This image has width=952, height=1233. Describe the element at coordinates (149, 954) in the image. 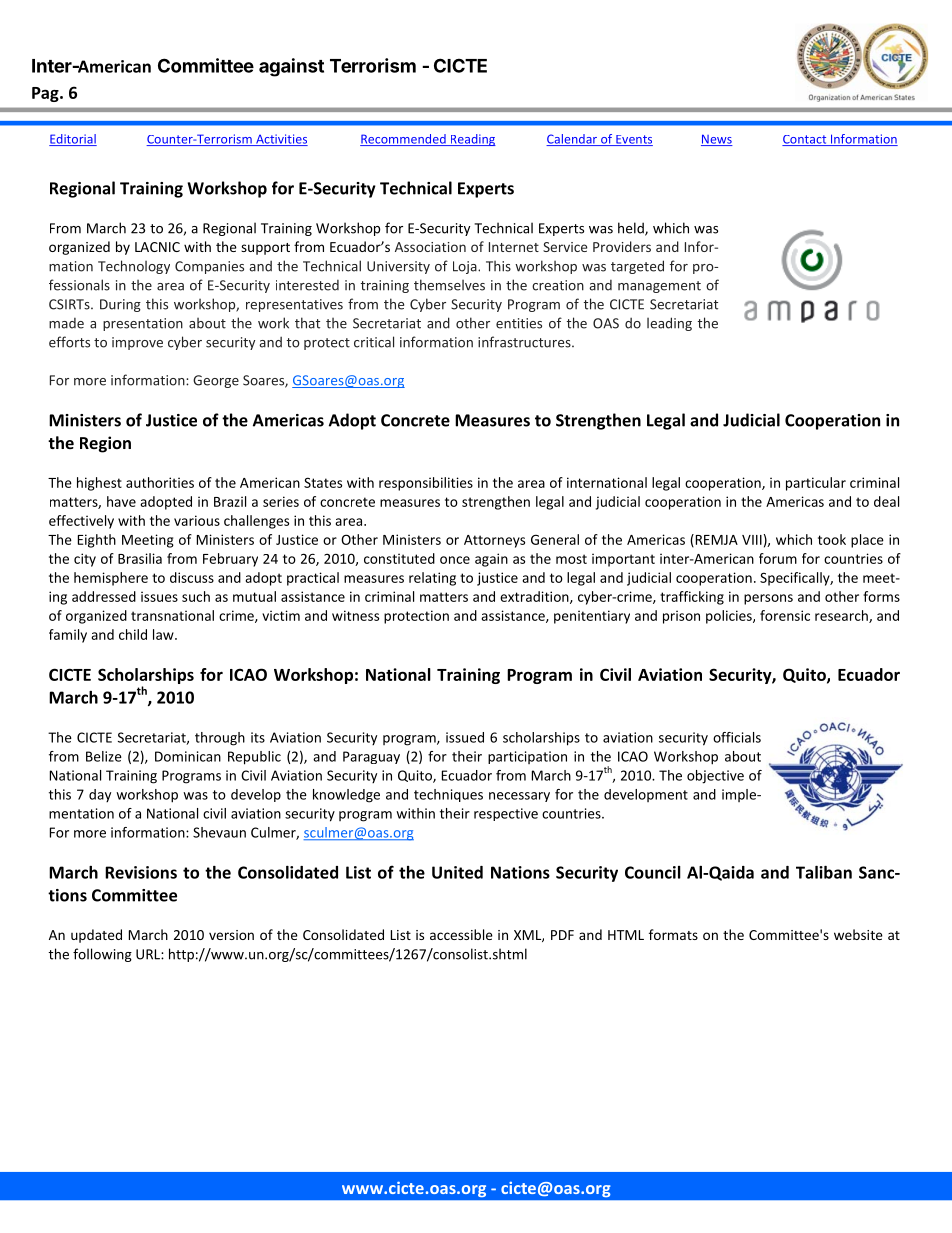

I see `URL` at that location.
